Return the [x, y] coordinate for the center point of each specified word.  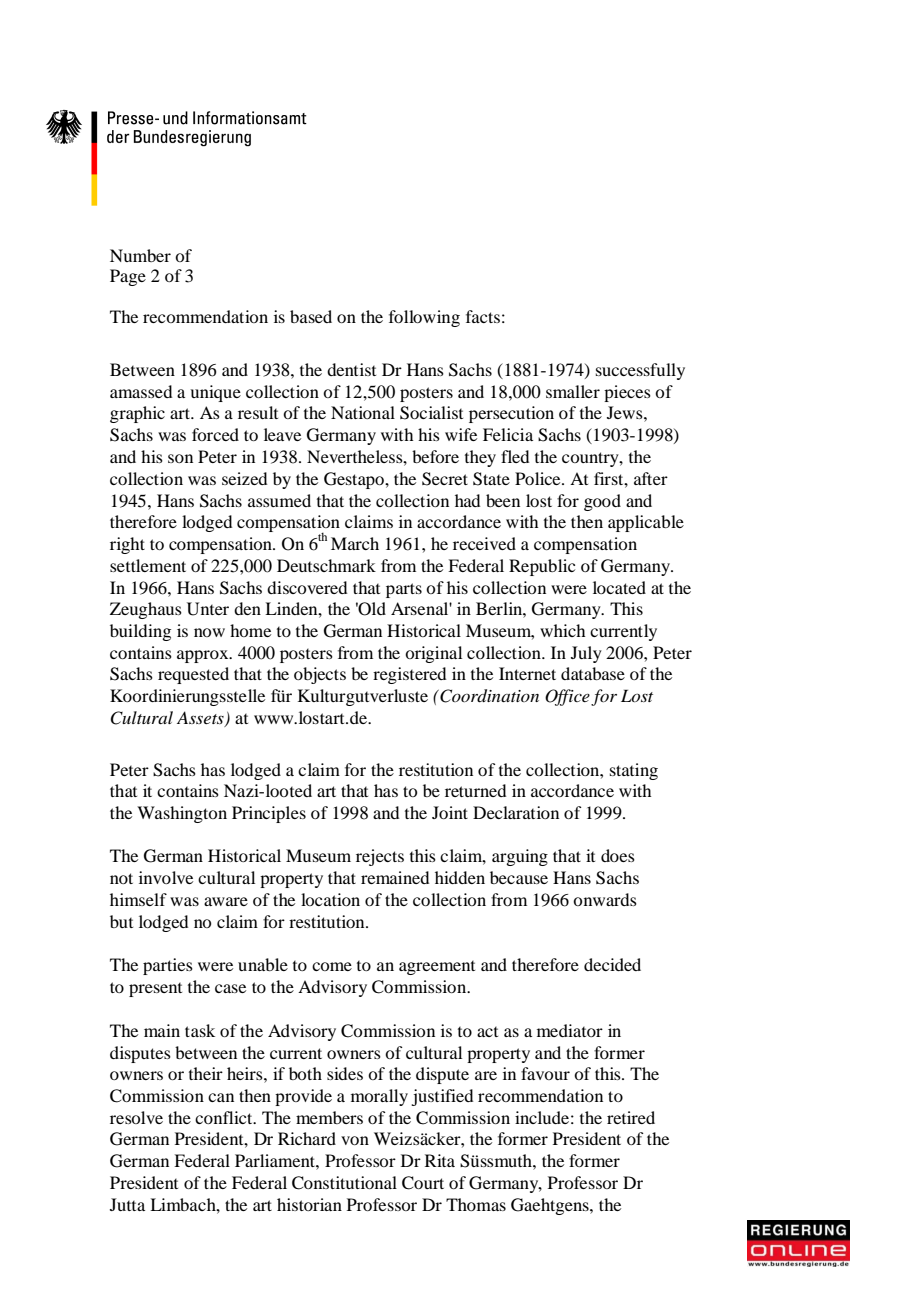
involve [166, 877]
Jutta [127, 1204]
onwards [605, 899]
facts [483, 316]
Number [140, 255]
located [619, 587]
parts [404, 590]
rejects [380, 857]
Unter [208, 609]
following [424, 318]
